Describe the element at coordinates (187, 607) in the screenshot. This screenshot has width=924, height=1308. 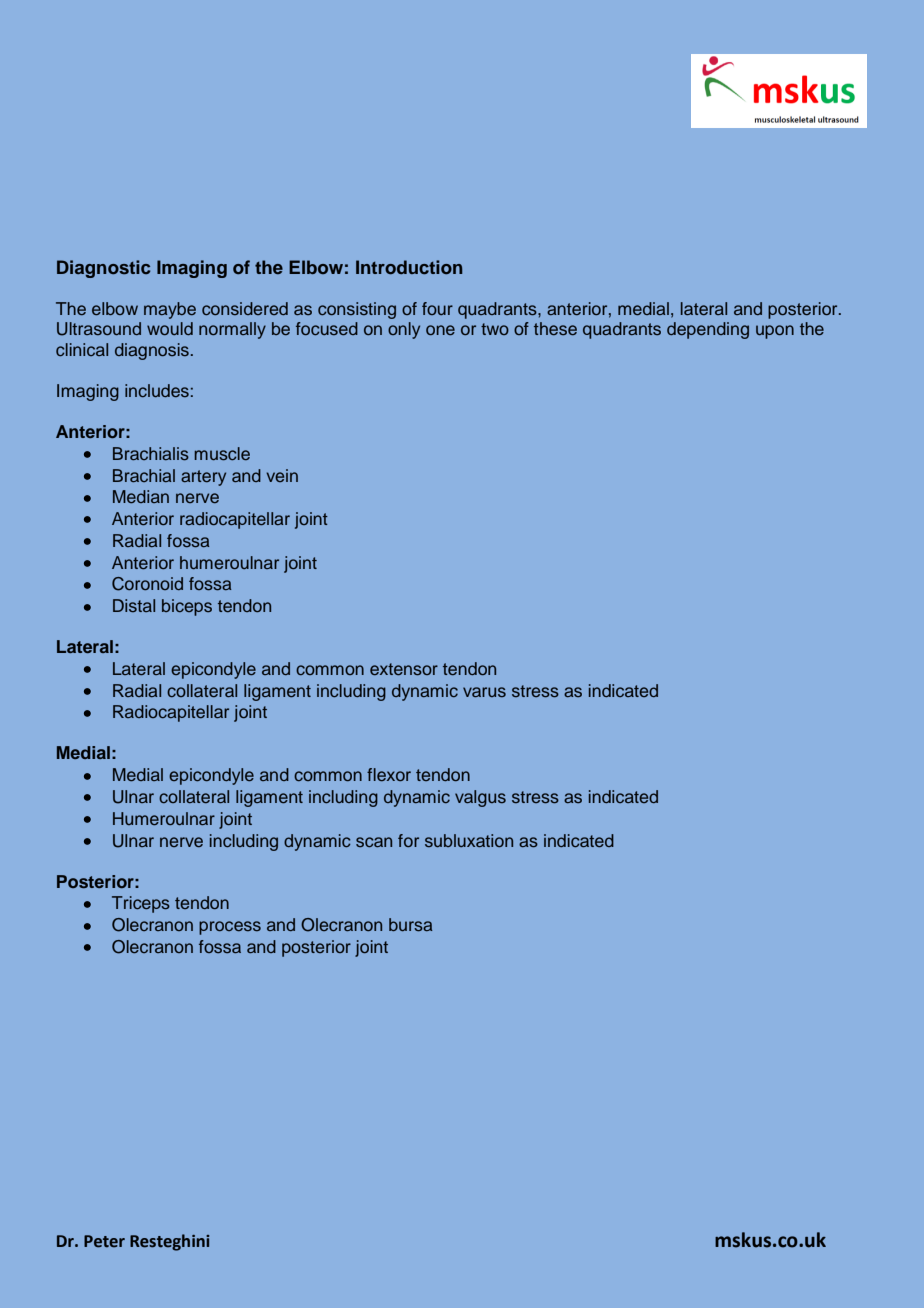
I see `biceps` at that location.
